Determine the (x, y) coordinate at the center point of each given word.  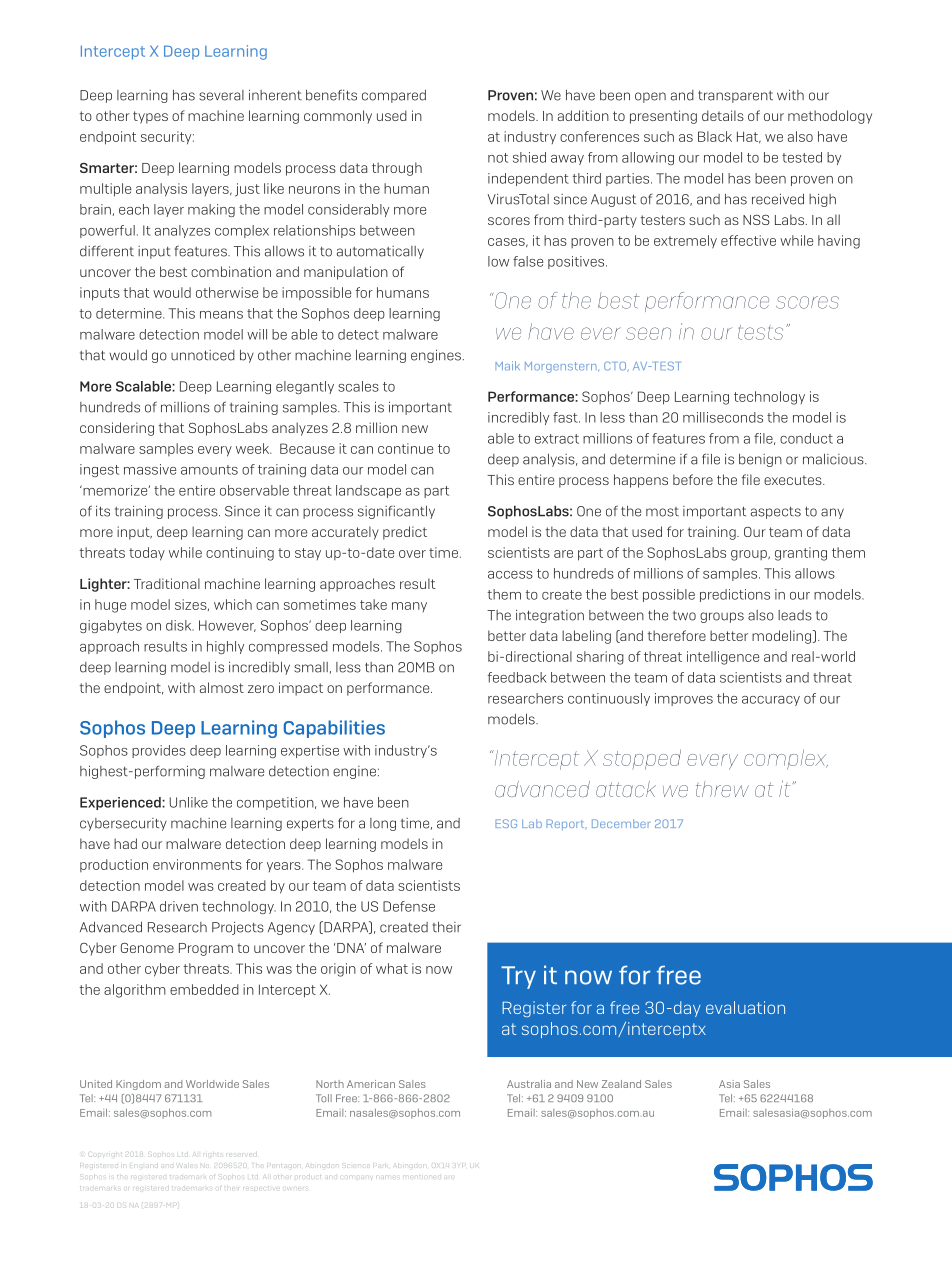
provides (159, 751)
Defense (409, 906)
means (221, 315)
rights (213, 1153)
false (528, 261)
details (723, 115)
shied (529, 157)
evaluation (745, 1007)
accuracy (771, 701)
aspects (776, 513)
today (147, 554)
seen (648, 333)
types (150, 117)
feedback (517, 677)
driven (179, 906)
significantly (396, 512)
